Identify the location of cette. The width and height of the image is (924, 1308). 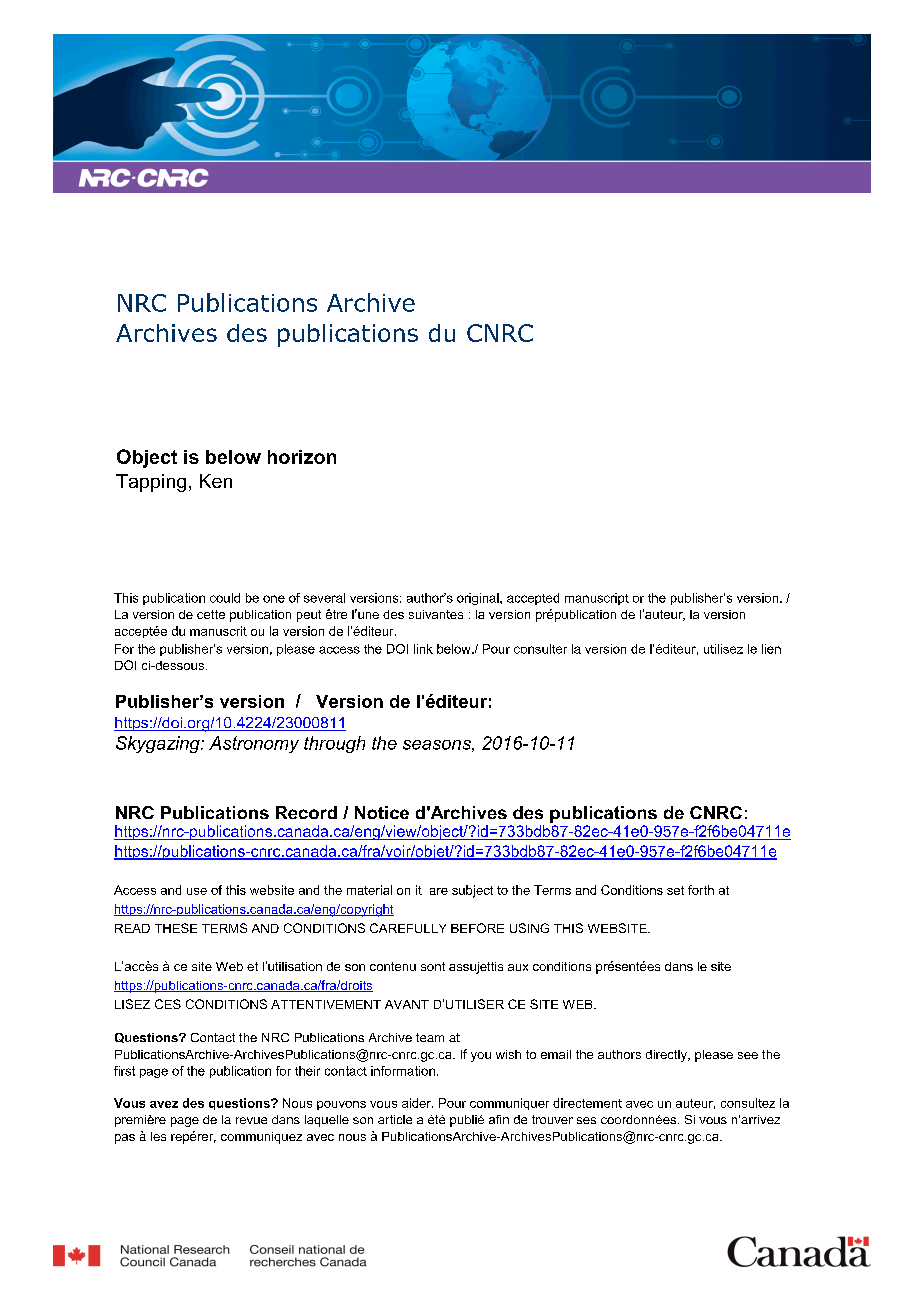
(211, 614).
